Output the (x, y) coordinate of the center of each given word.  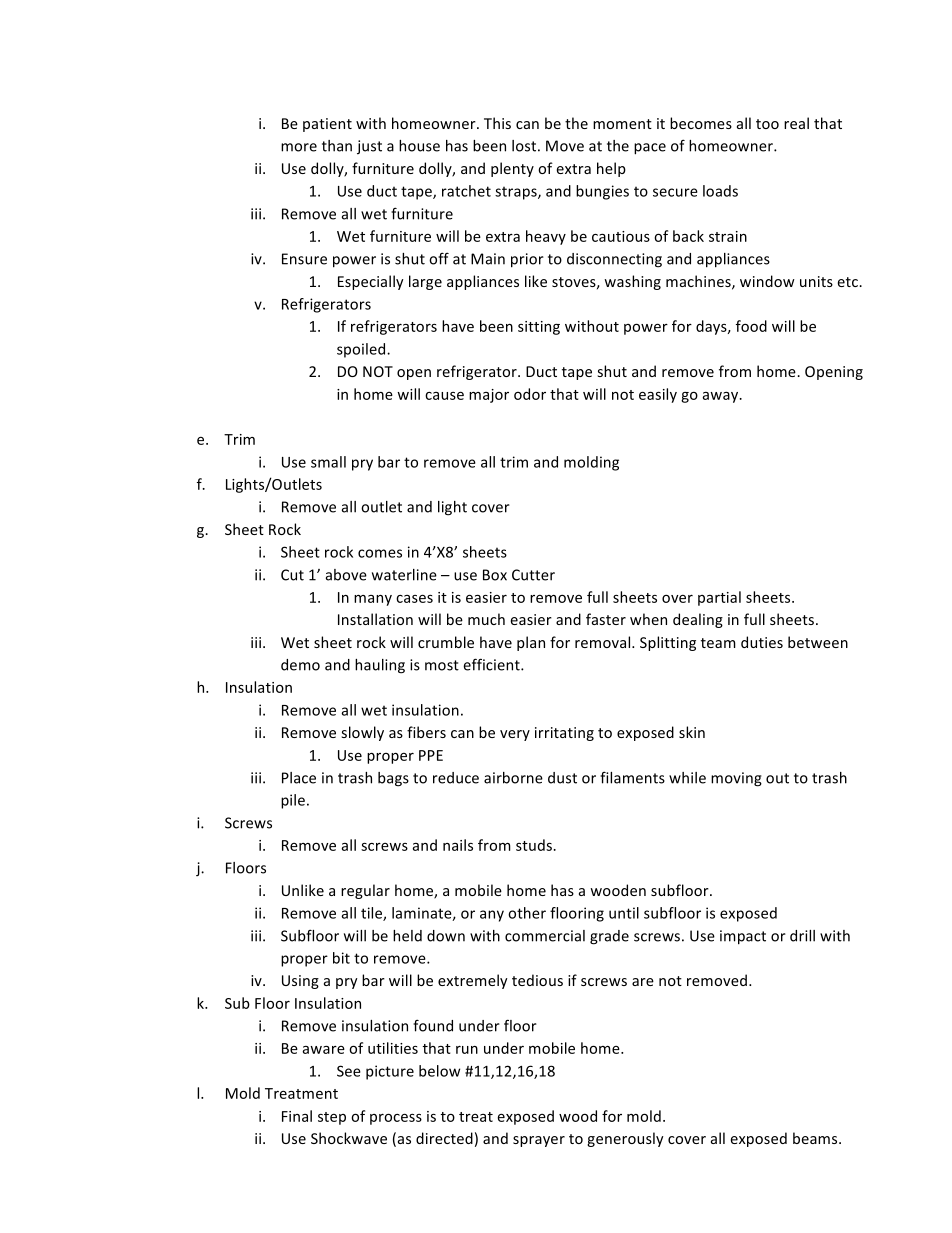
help (611, 169)
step (332, 1118)
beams (816, 1138)
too (767, 124)
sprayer (539, 1141)
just (369, 147)
